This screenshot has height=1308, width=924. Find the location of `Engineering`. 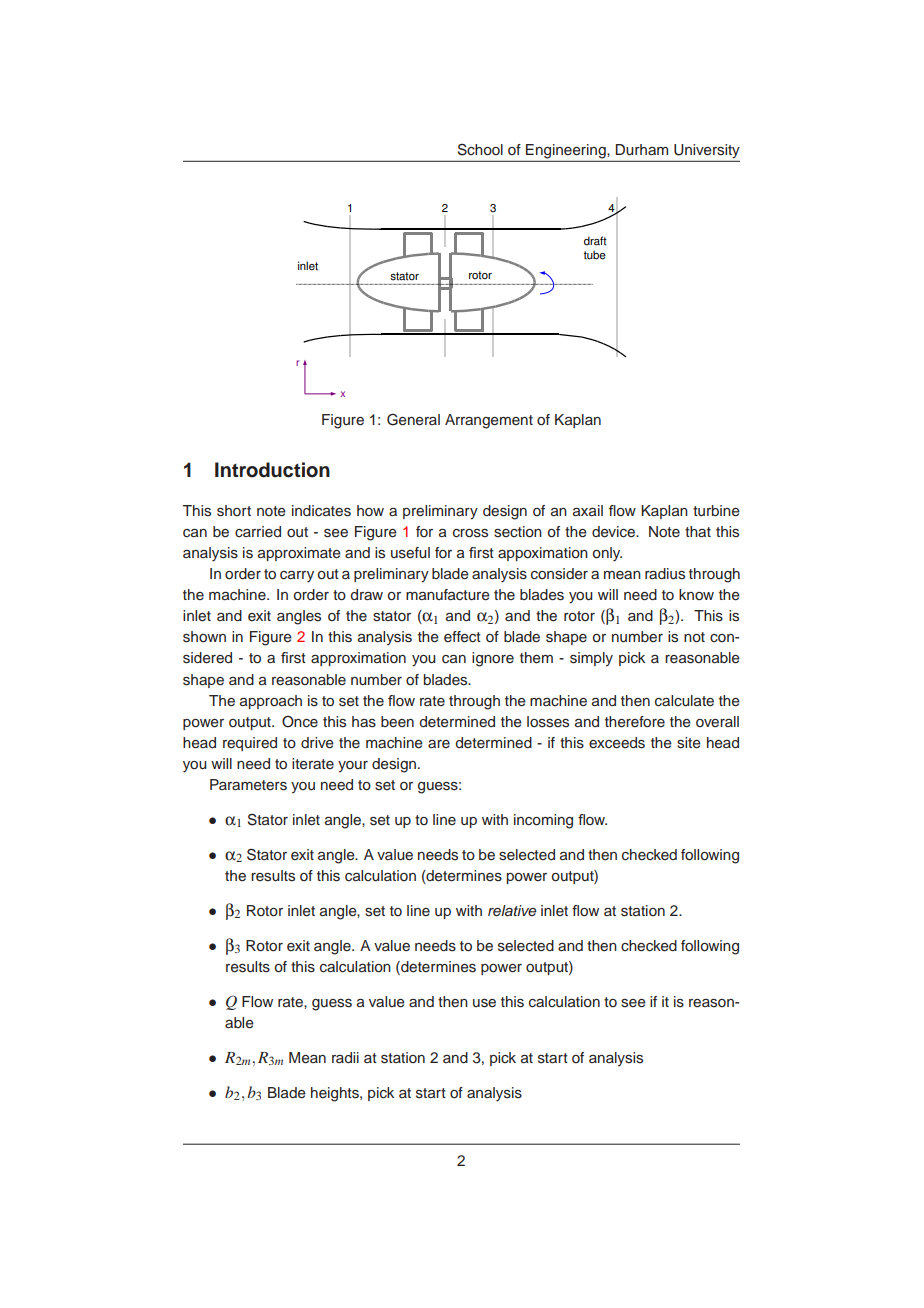

Engineering is located at coordinates (567, 151).
